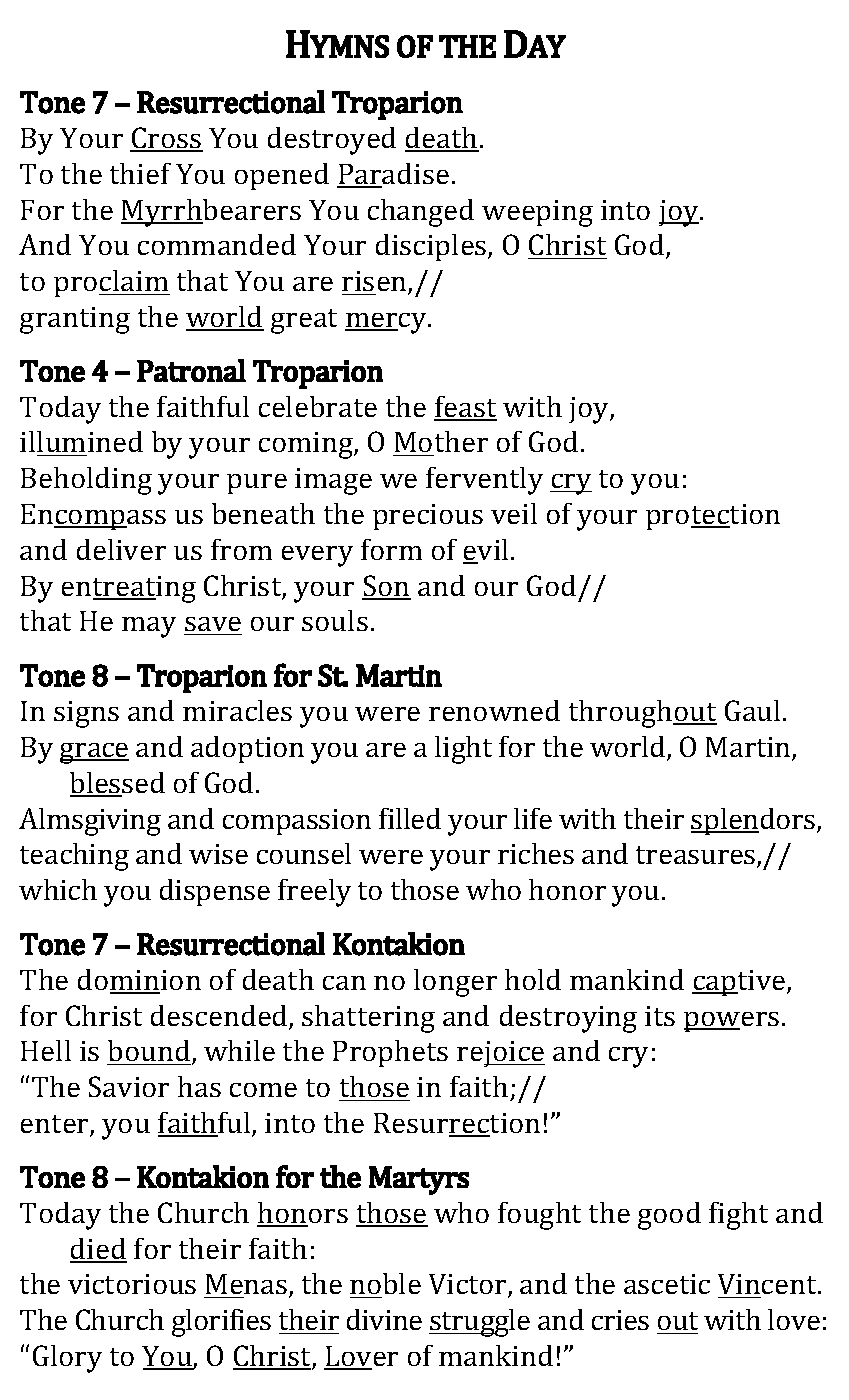 This screenshot has height=1400, width=849. What do you see at coordinates (713, 517) in the screenshot?
I see `protection` at bounding box center [713, 517].
